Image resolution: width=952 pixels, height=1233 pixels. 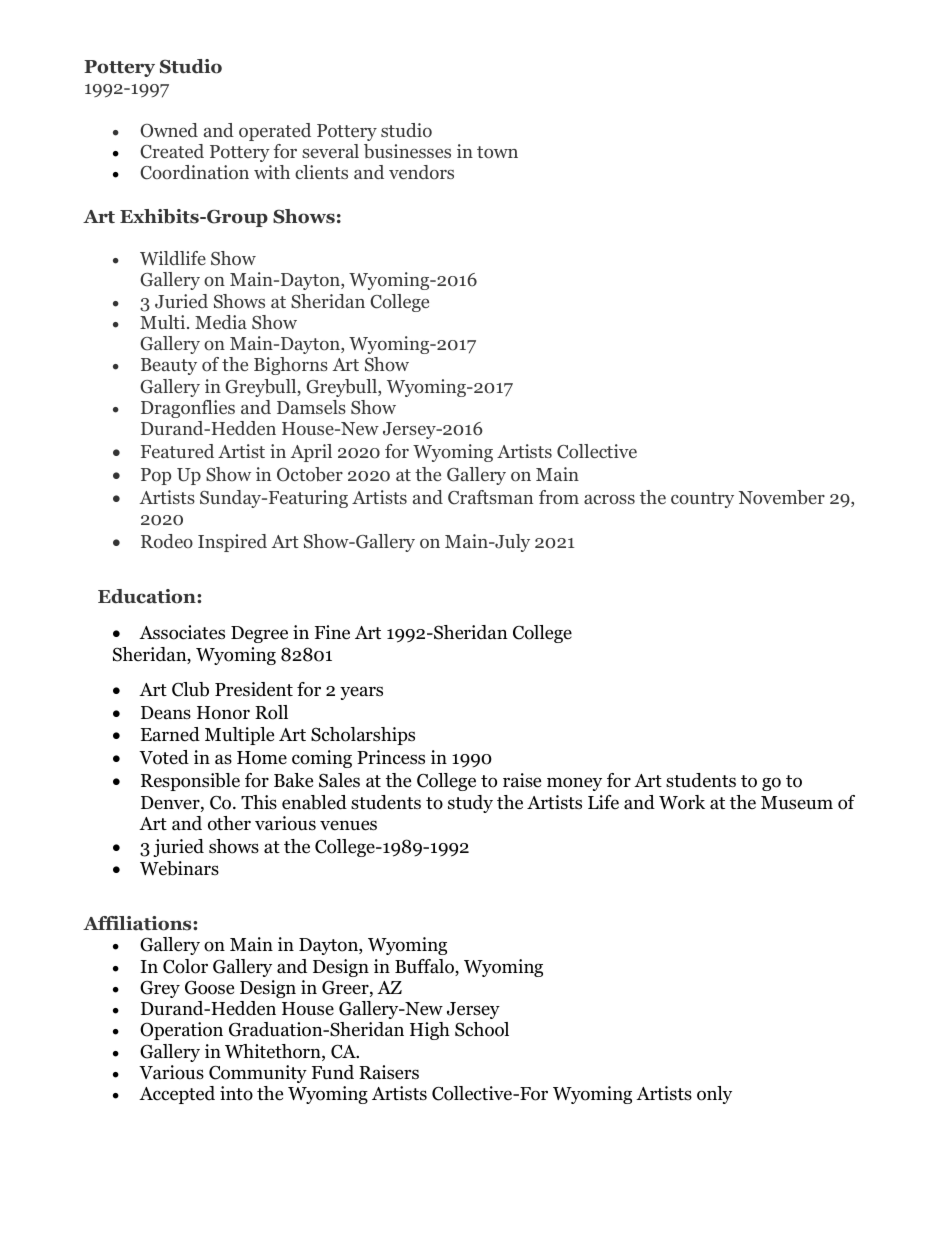 I want to click on Fine, so click(x=332, y=632).
